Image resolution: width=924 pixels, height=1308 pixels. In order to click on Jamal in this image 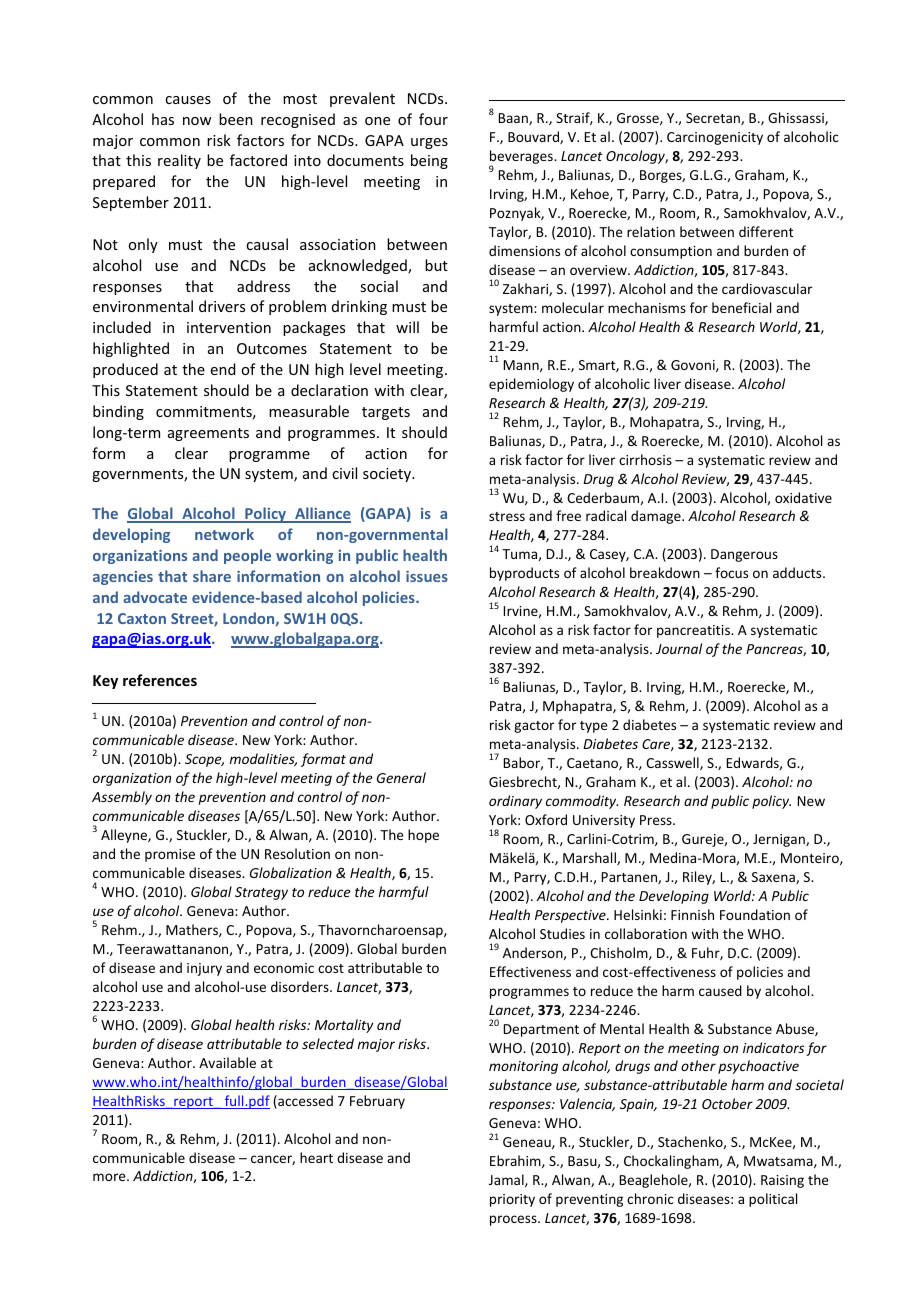, I will do `click(507, 1180)`.
